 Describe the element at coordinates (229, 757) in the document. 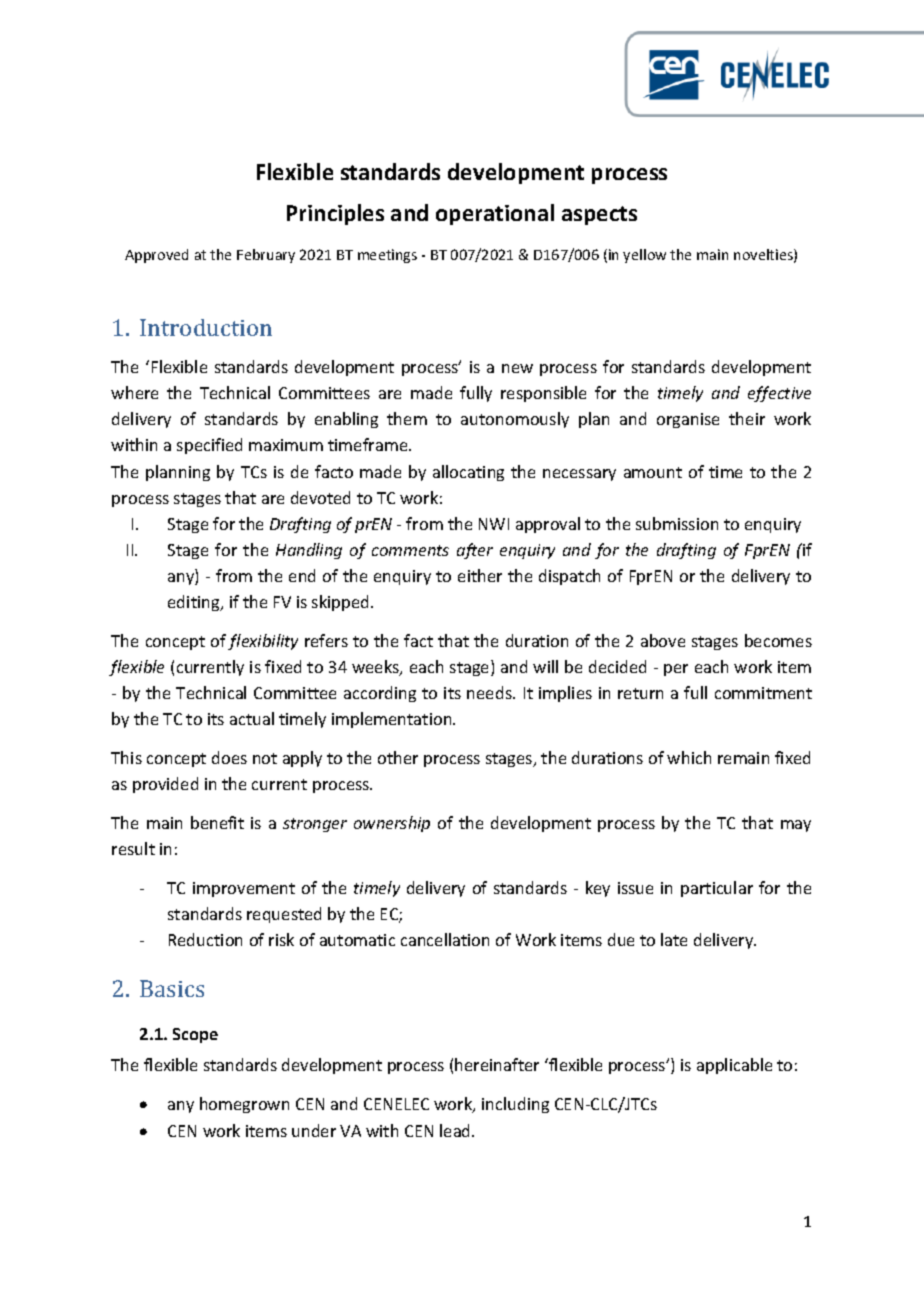

I see `does` at that location.
